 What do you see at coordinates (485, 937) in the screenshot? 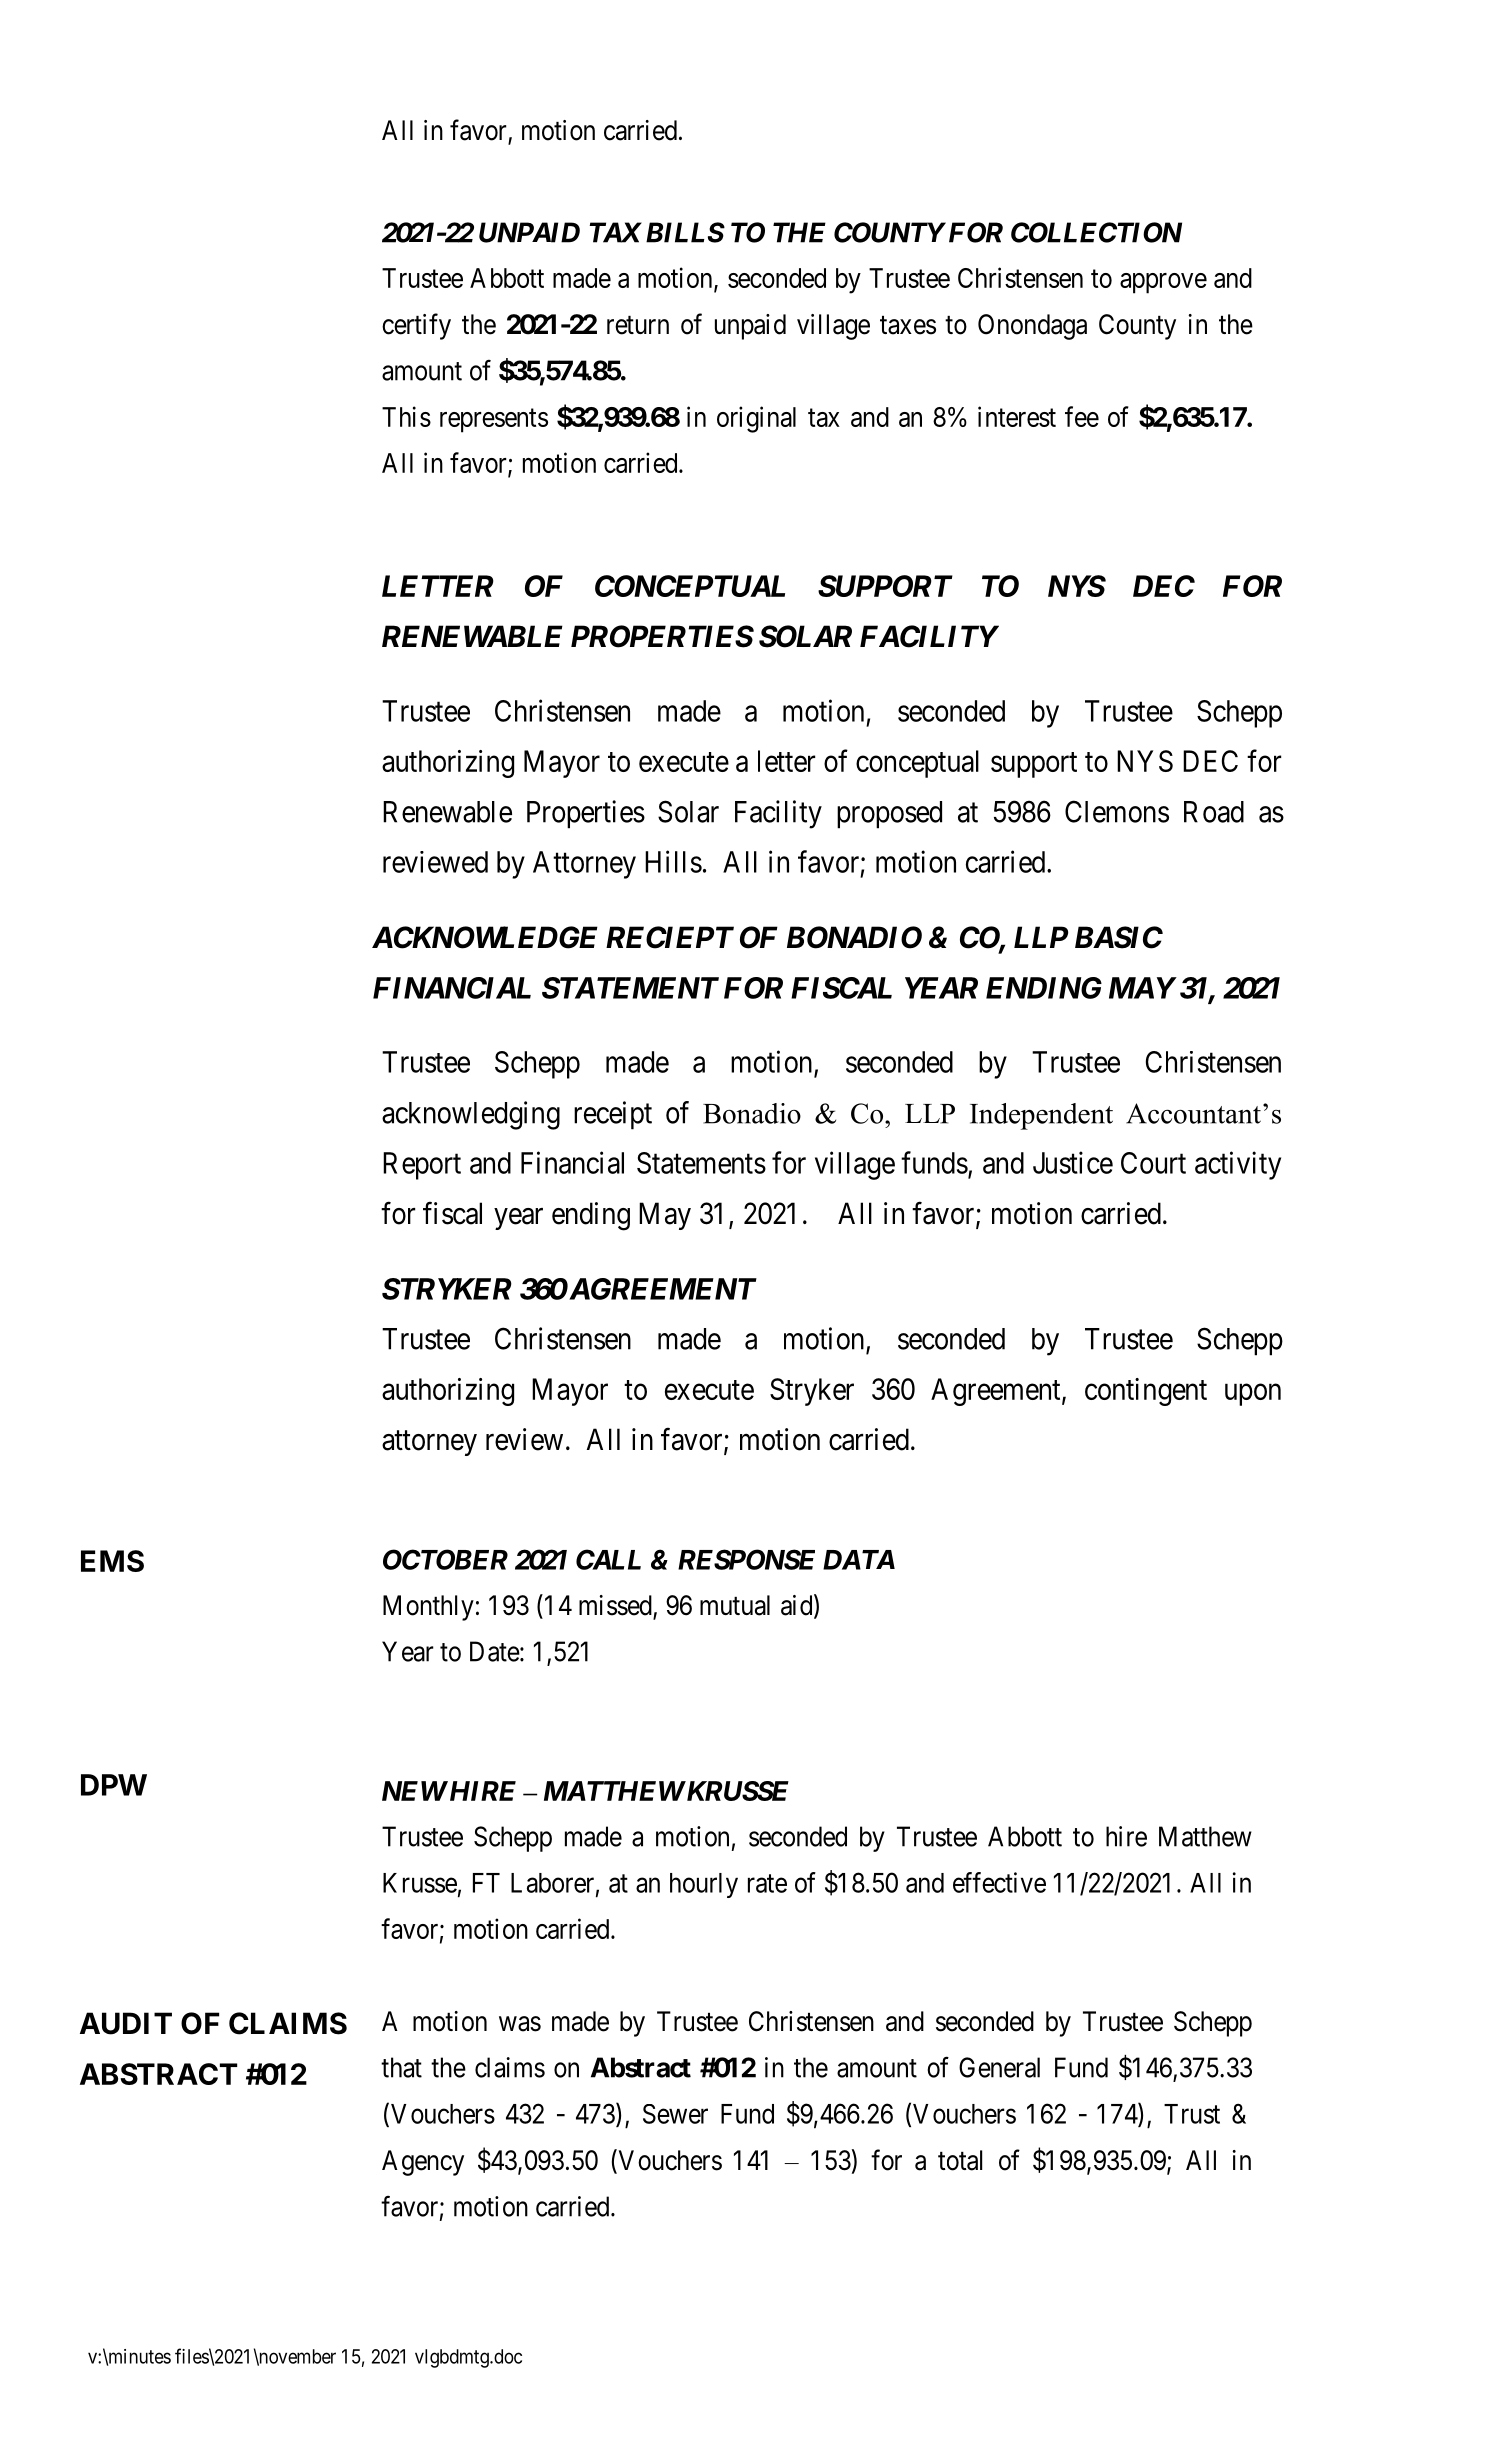
I see `ACKNOWLEDGE` at bounding box center [485, 937].
